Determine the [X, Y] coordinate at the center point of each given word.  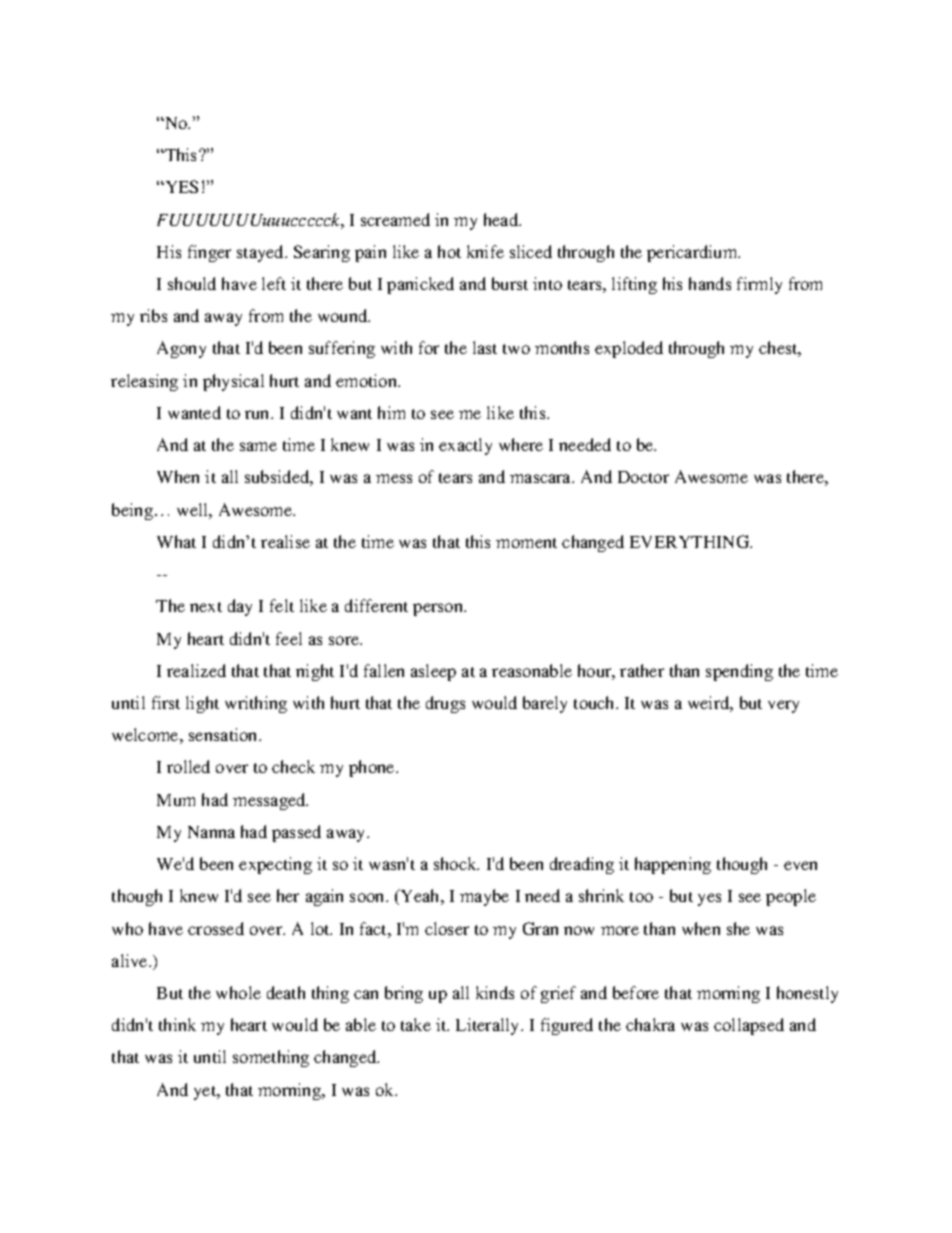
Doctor [643, 477]
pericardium [693, 253]
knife [485, 251]
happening [673, 865]
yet [206, 1093]
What [176, 541]
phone [373, 768]
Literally [489, 1026]
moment [526, 543]
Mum [176, 800]
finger [209, 253]
